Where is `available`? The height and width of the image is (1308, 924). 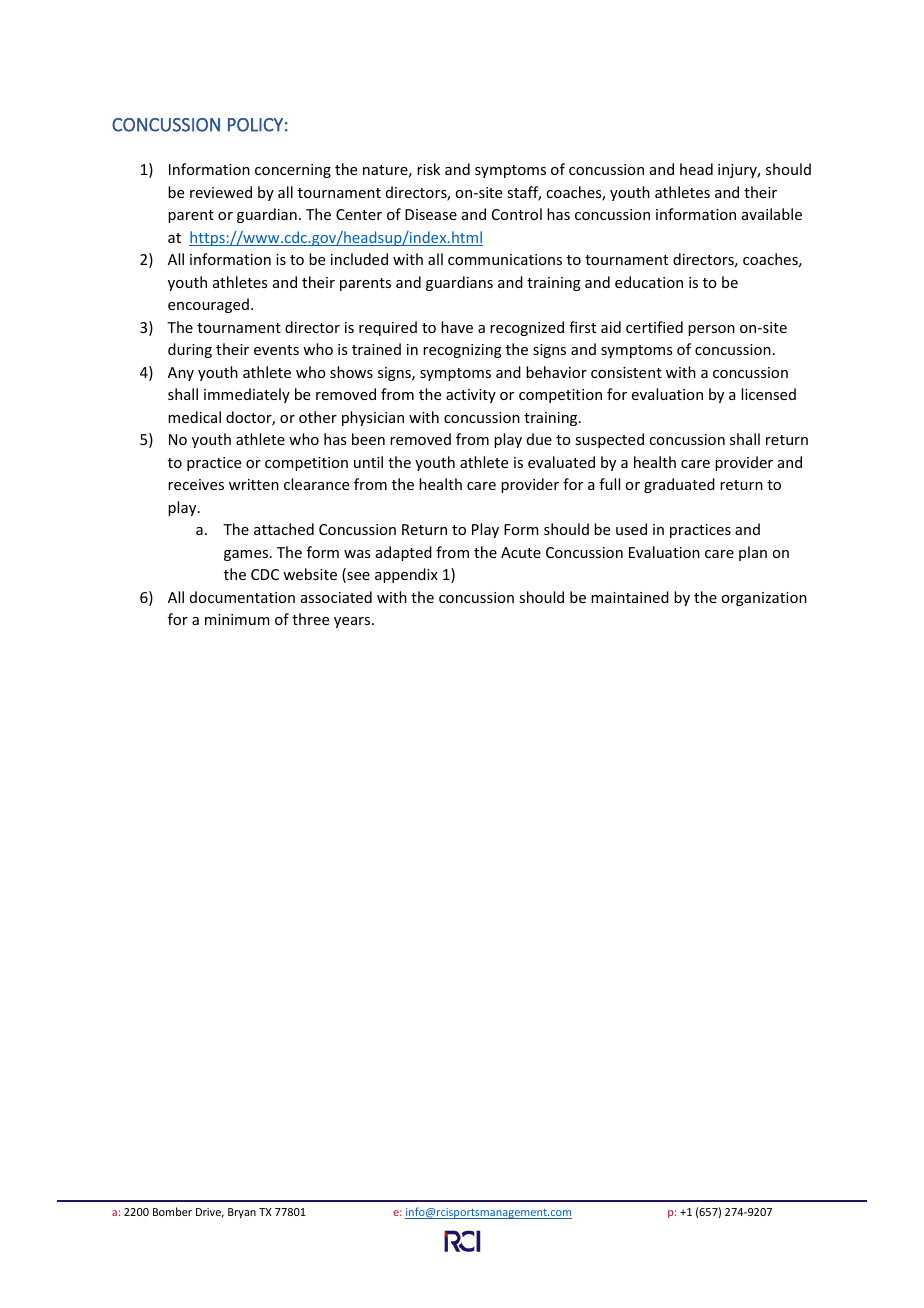
available is located at coordinates (772, 214).
